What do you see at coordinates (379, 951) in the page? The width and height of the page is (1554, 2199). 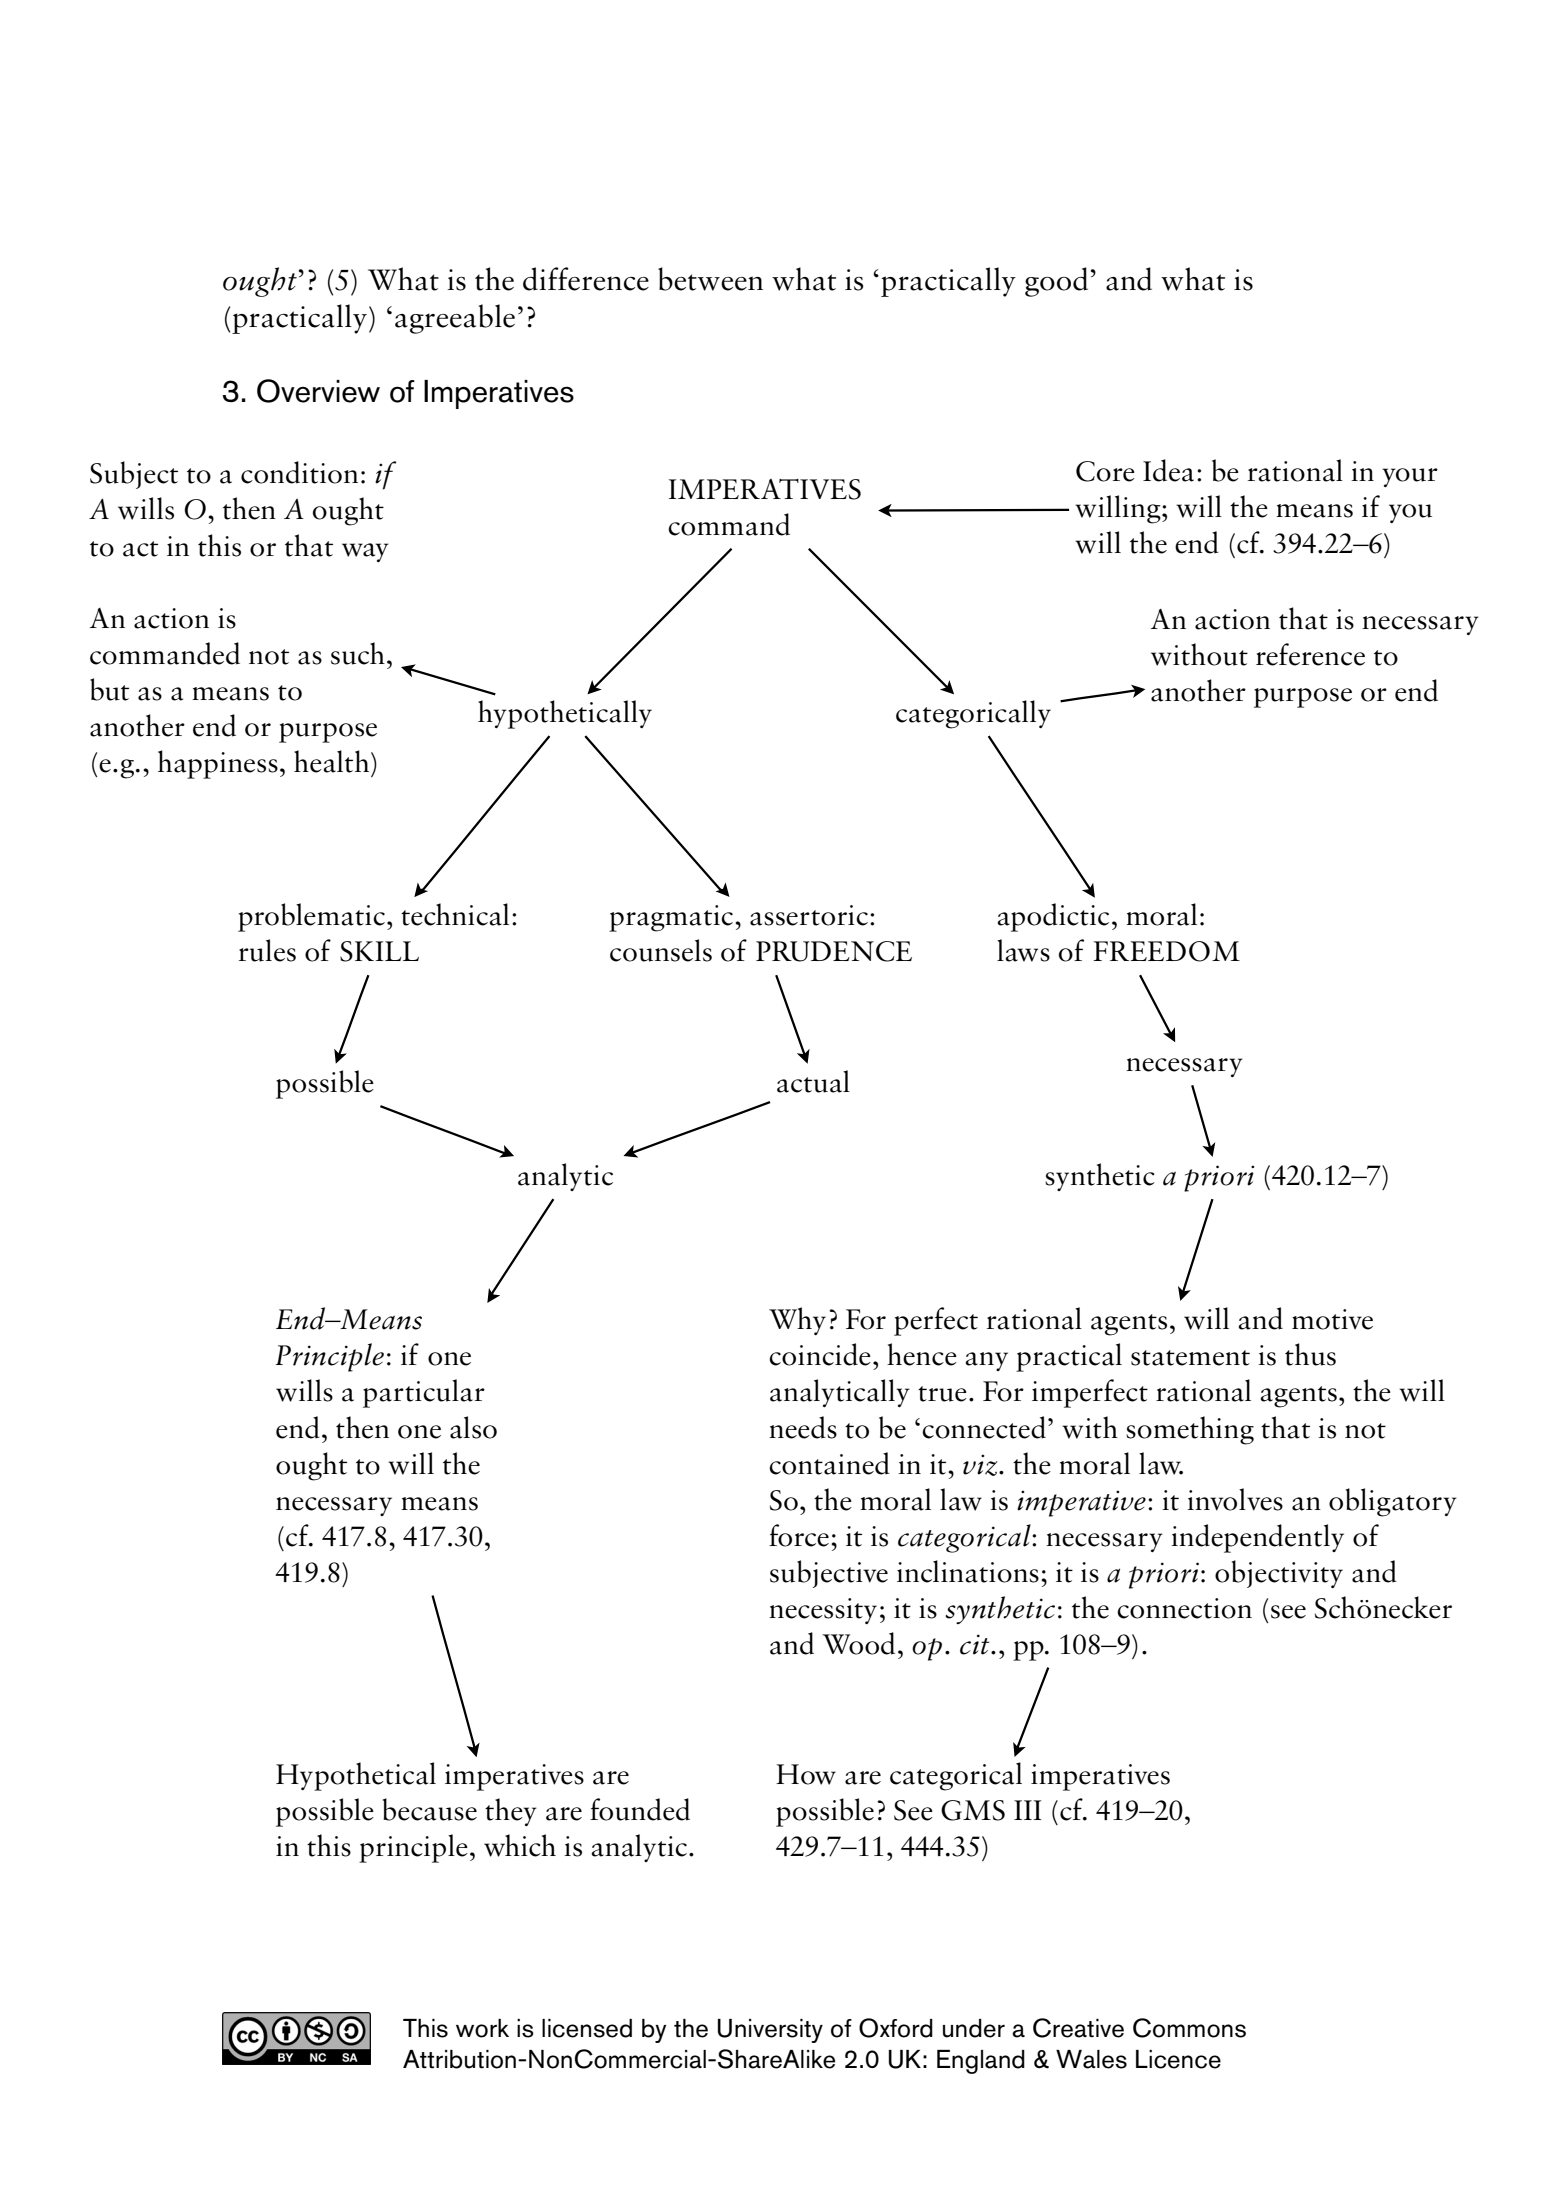 I see `SKILL` at bounding box center [379, 951].
